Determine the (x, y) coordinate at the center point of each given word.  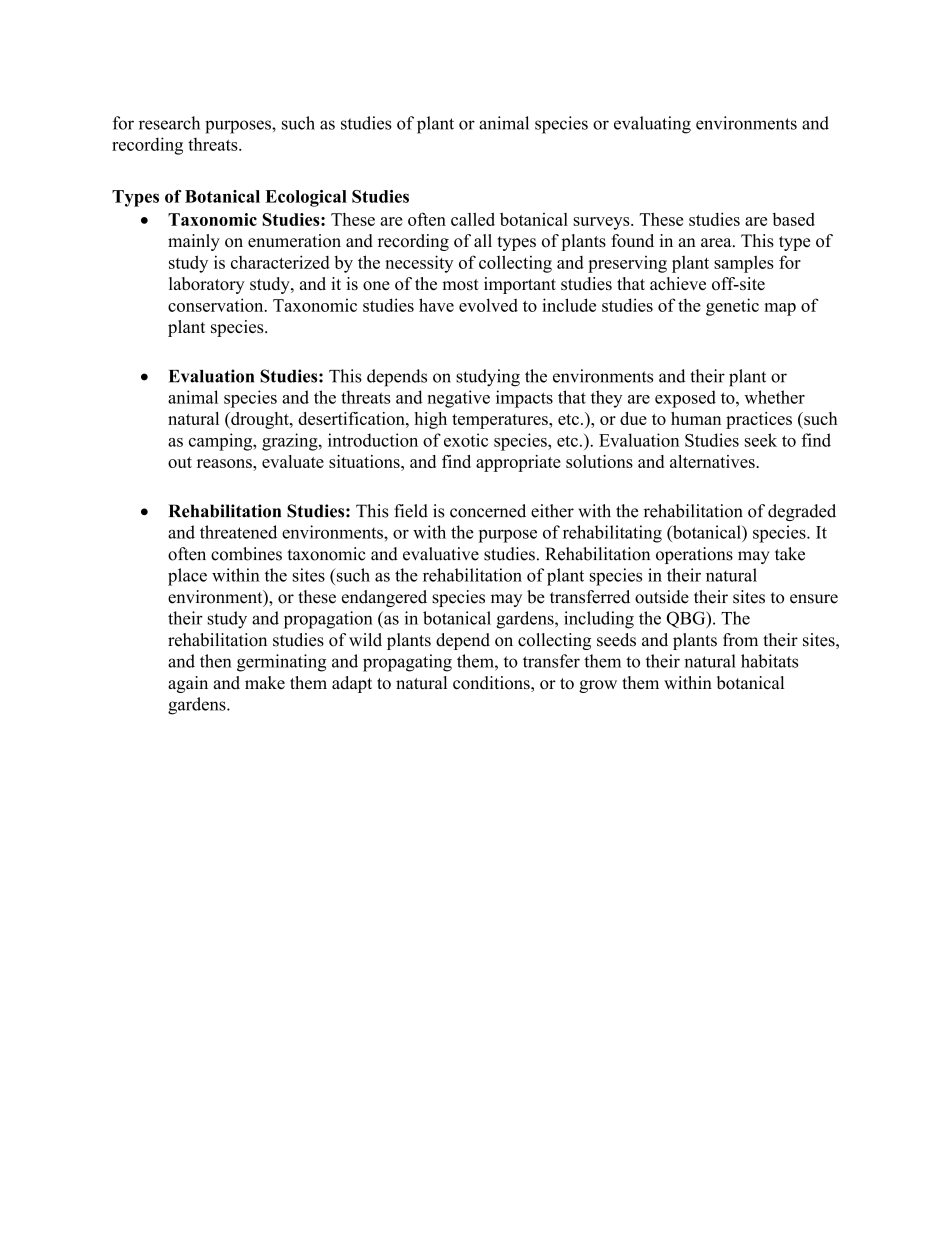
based (793, 219)
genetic (732, 307)
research (169, 123)
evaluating (652, 125)
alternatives (713, 461)
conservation (217, 305)
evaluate (293, 461)
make (265, 683)
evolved (488, 305)
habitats (769, 661)
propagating (407, 663)
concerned (488, 511)
